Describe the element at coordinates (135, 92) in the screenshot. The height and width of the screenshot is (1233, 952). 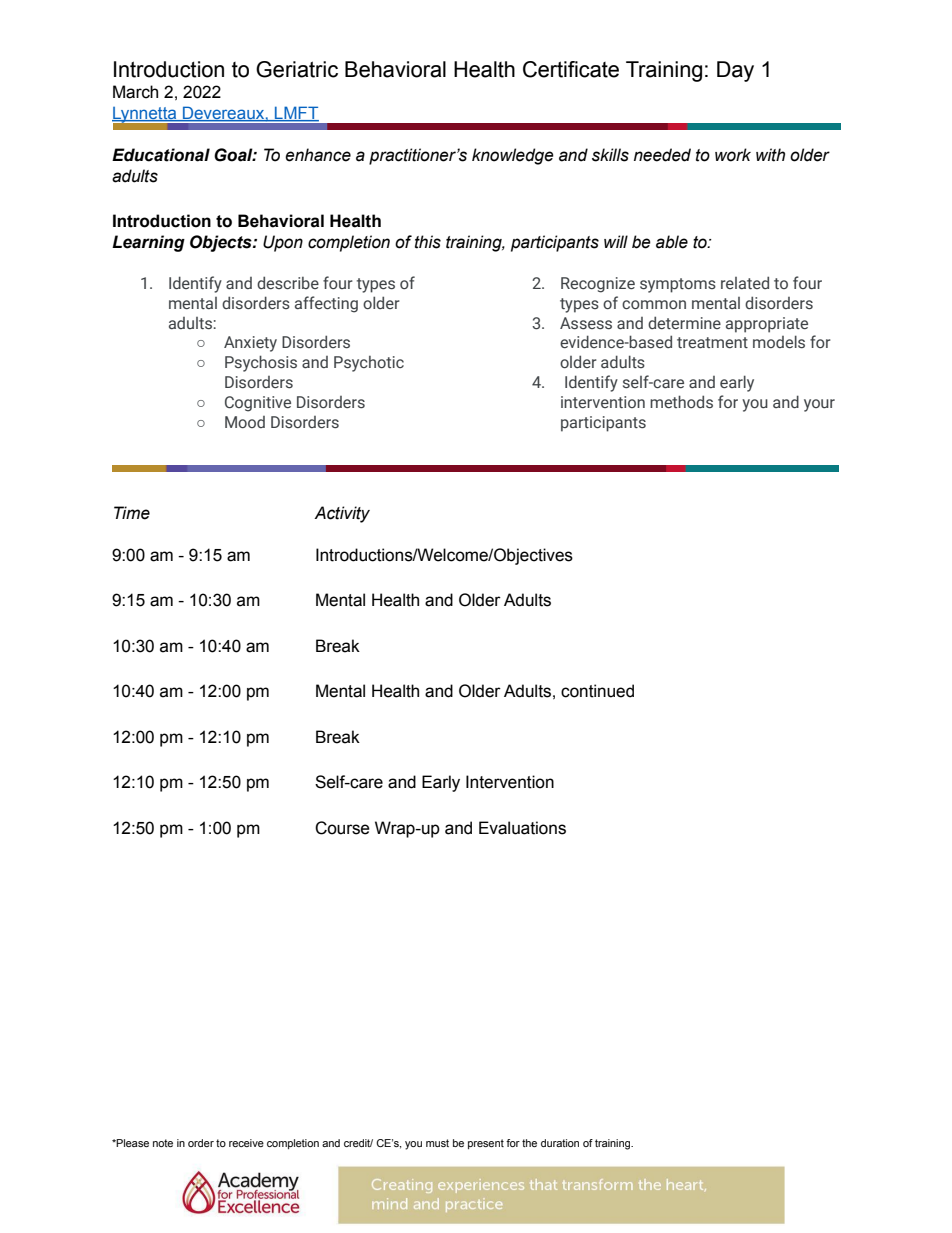
I see `March` at that location.
